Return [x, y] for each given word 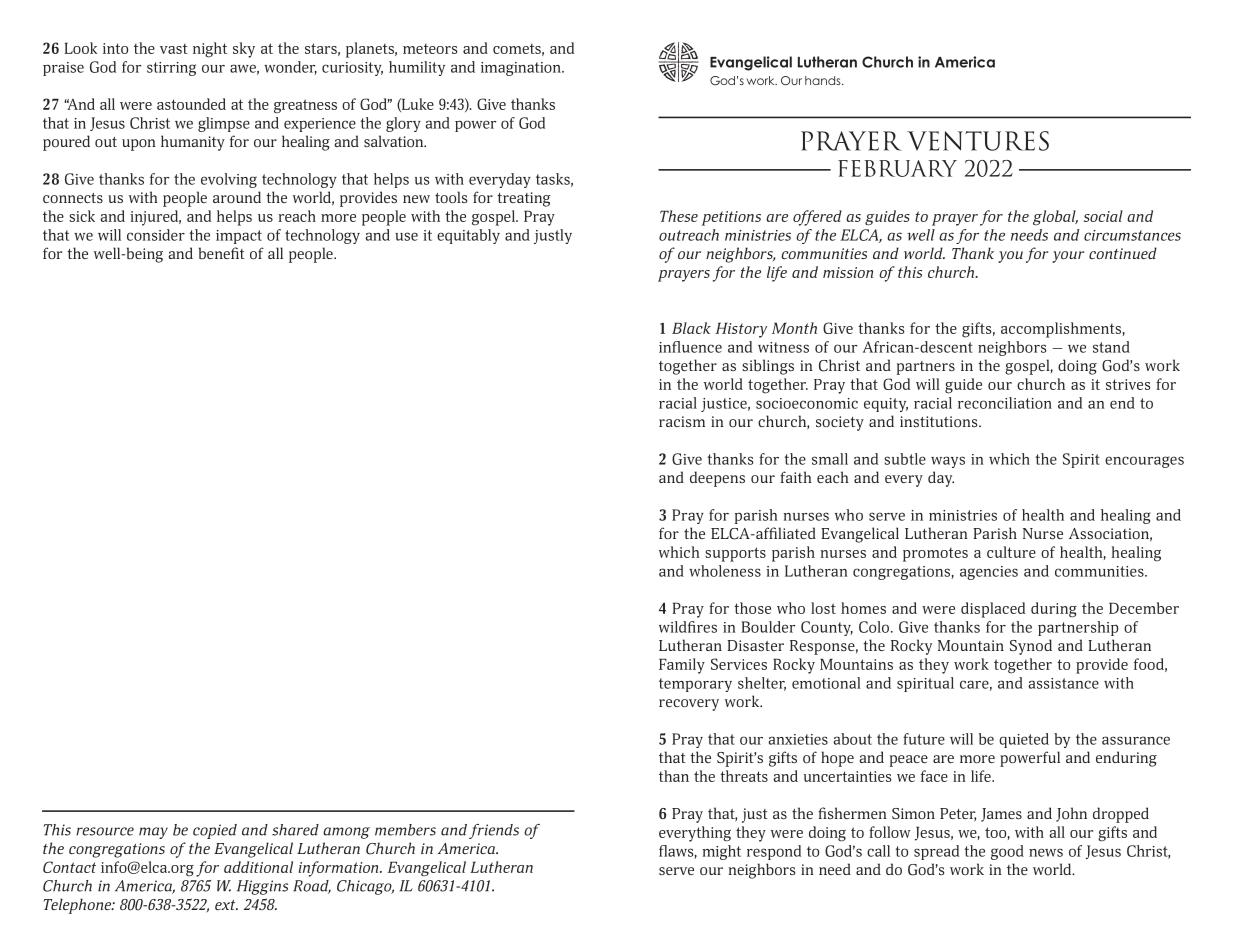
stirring [171, 69]
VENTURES [978, 141]
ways [948, 462]
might [722, 852]
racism [682, 421]
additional [258, 867]
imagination [522, 69]
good [1007, 852]
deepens [717, 479]
